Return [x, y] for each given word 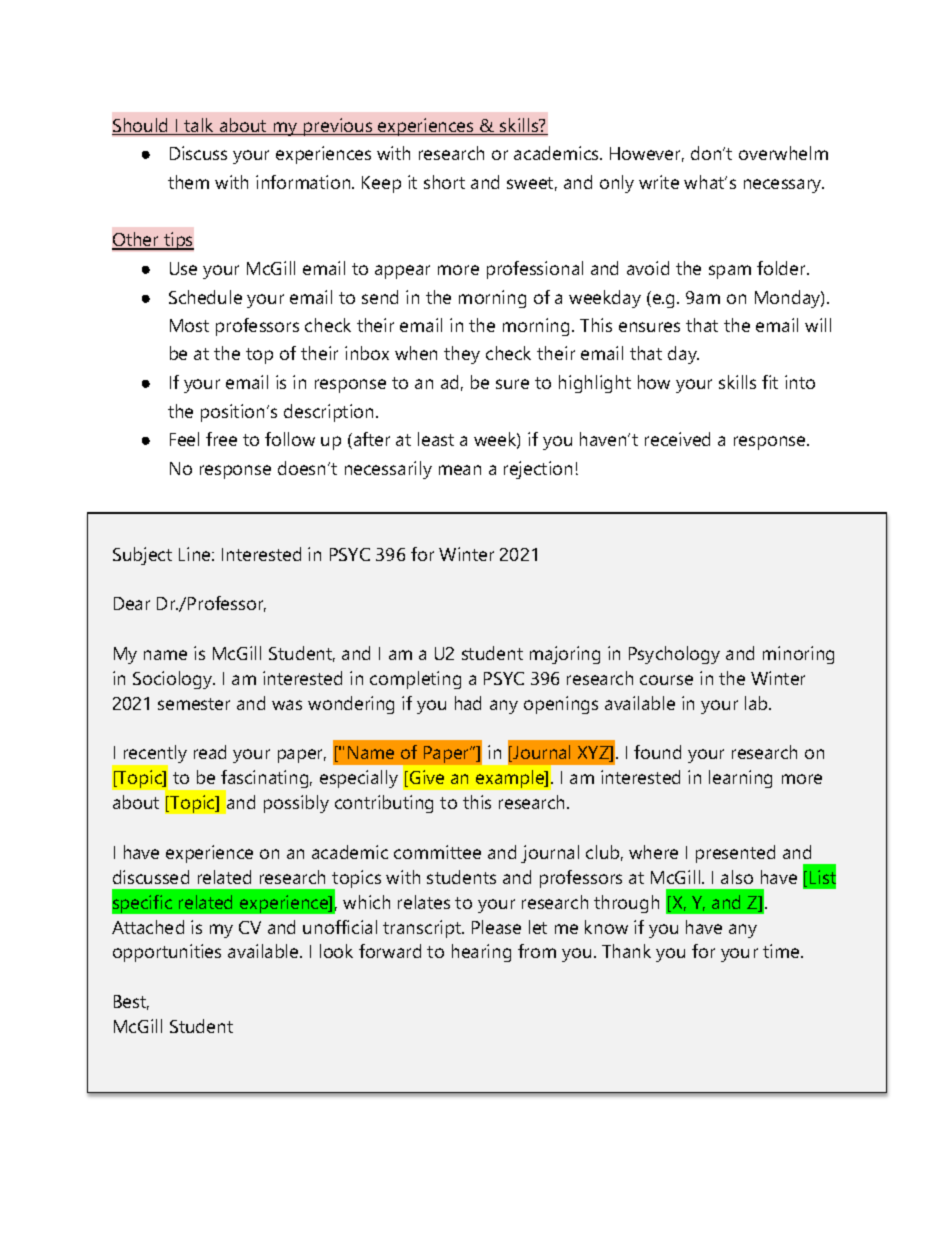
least [436, 439]
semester [194, 704]
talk [200, 126]
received [677, 439]
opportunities [167, 953]
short [444, 182]
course [666, 680]
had [468, 703]
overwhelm [783, 153]
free [221, 439]
